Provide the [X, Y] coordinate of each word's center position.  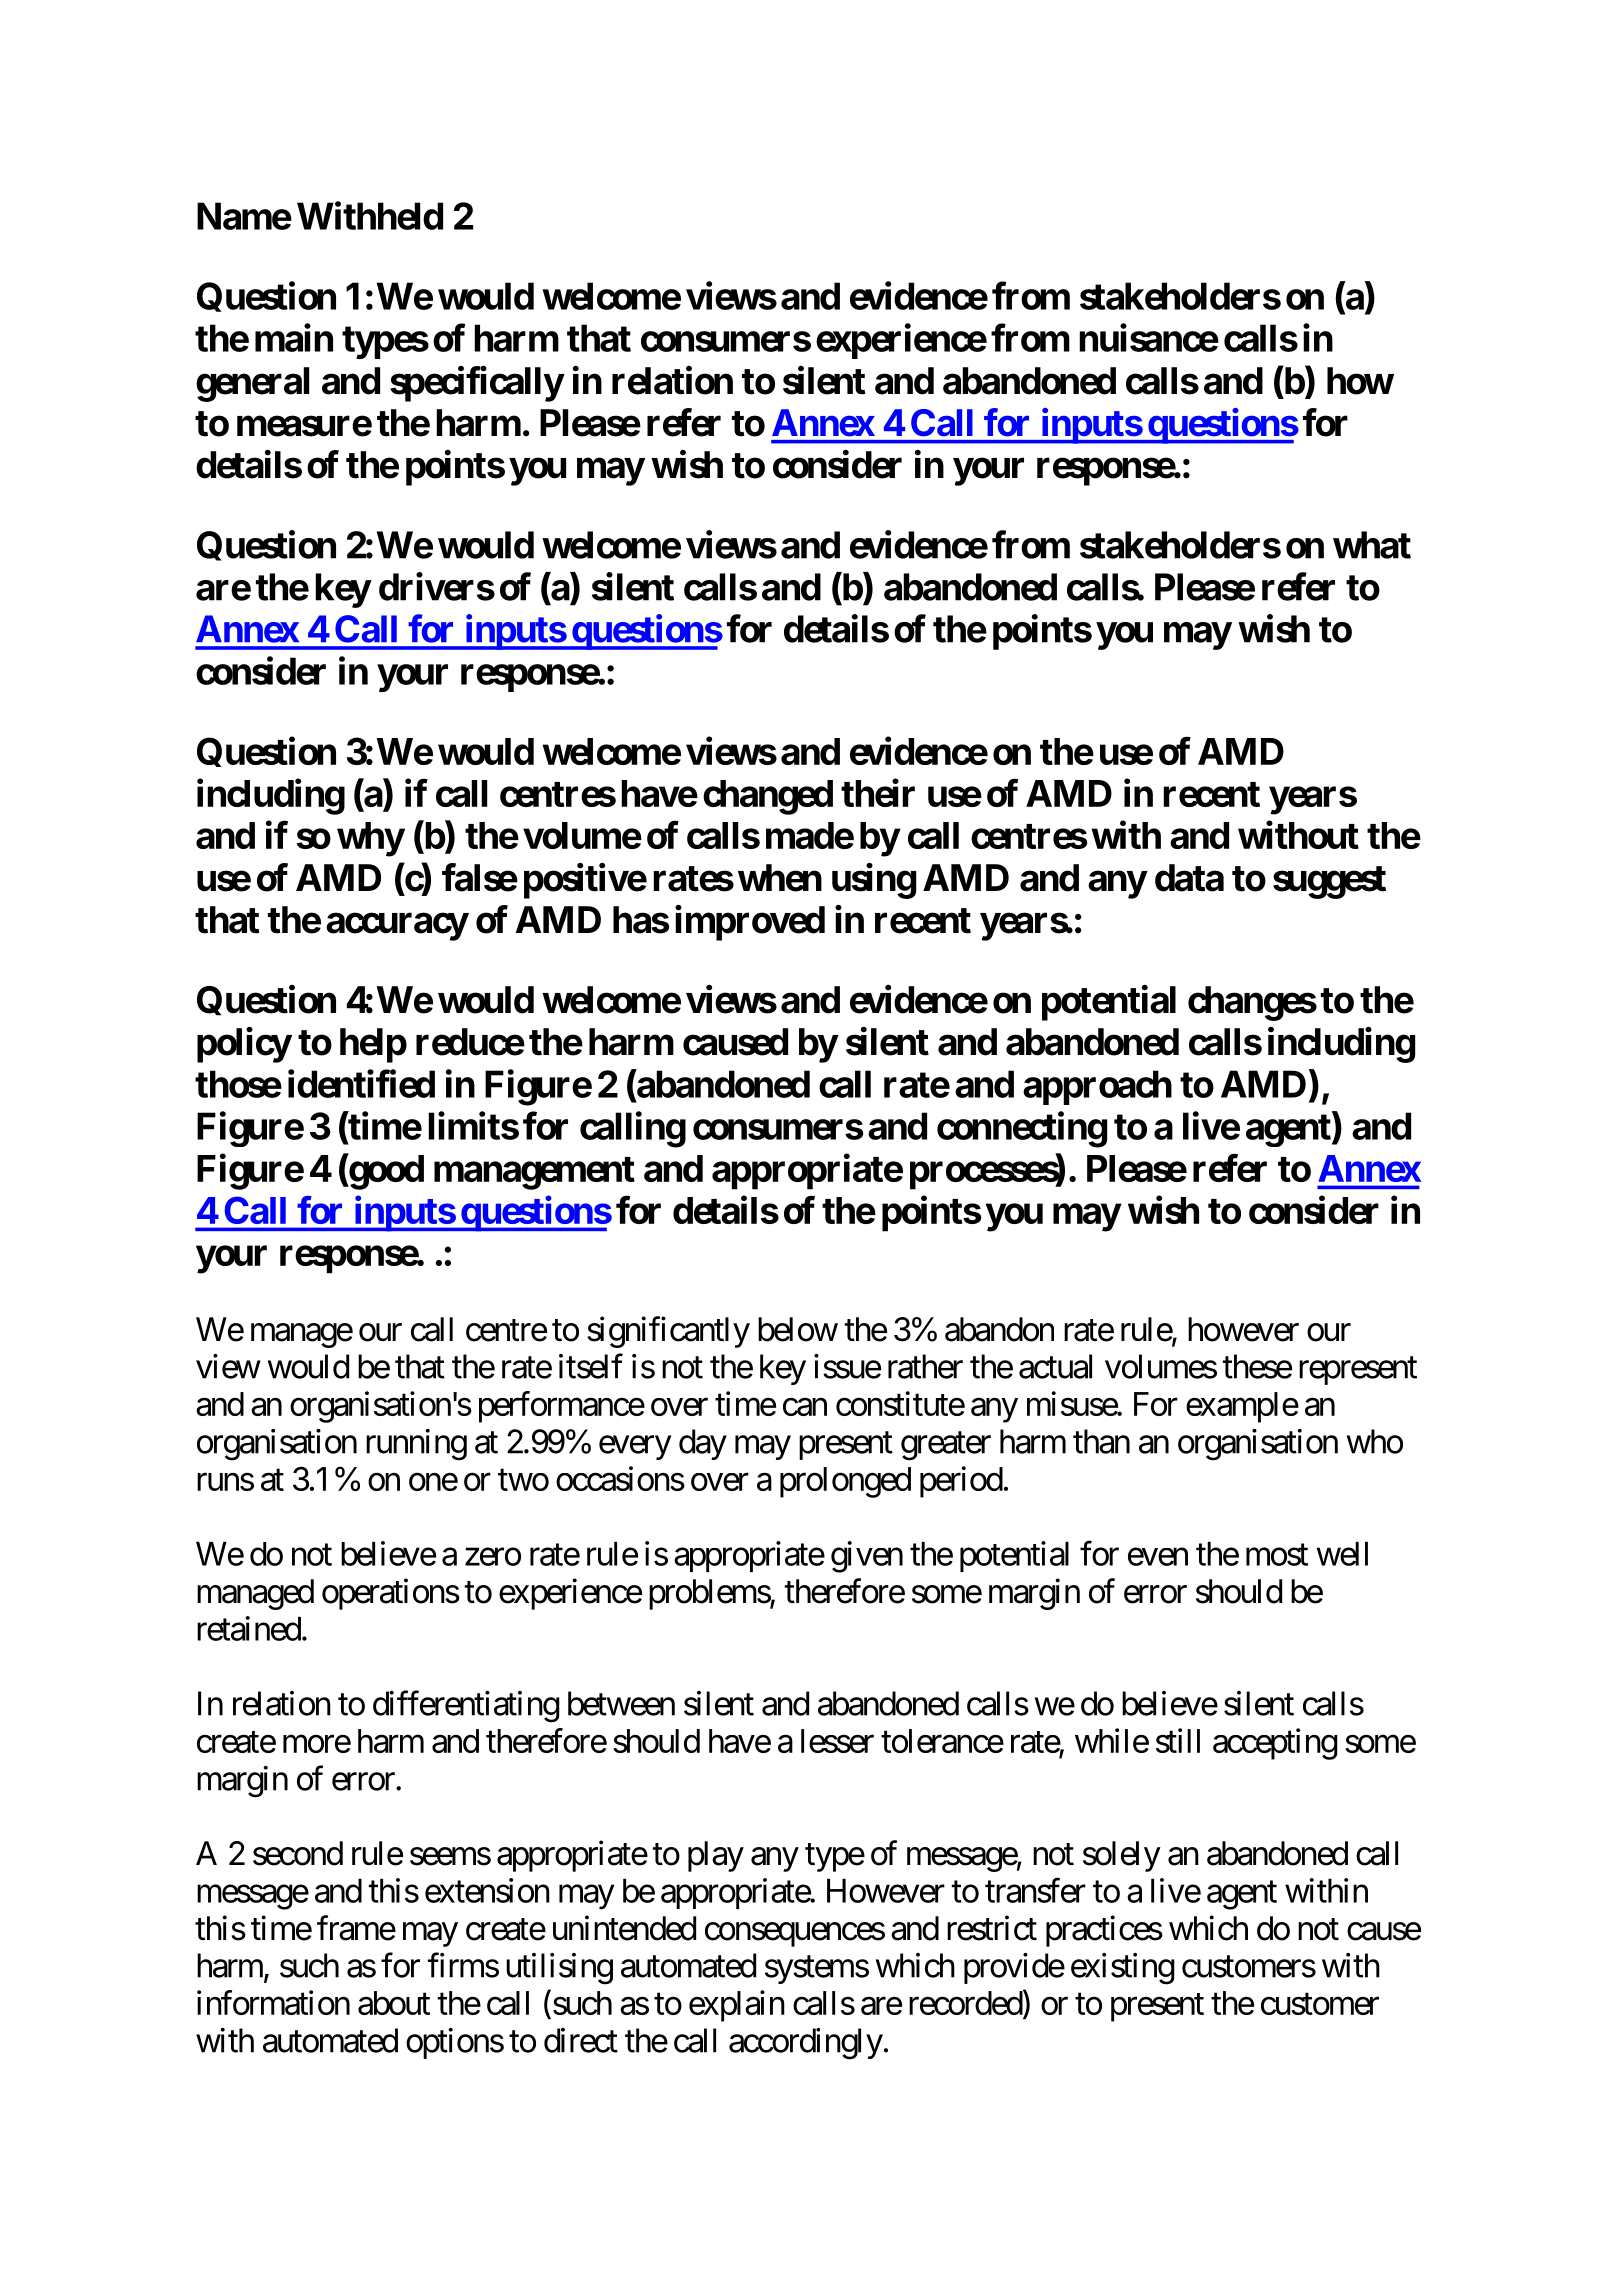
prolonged [845, 1482]
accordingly [806, 2044]
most [1277, 1555]
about [394, 2003]
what [1372, 545]
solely [1122, 1856]
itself [591, 1366]
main [294, 338]
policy [244, 1045]
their [878, 793]
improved [750, 923]
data [1189, 878]
